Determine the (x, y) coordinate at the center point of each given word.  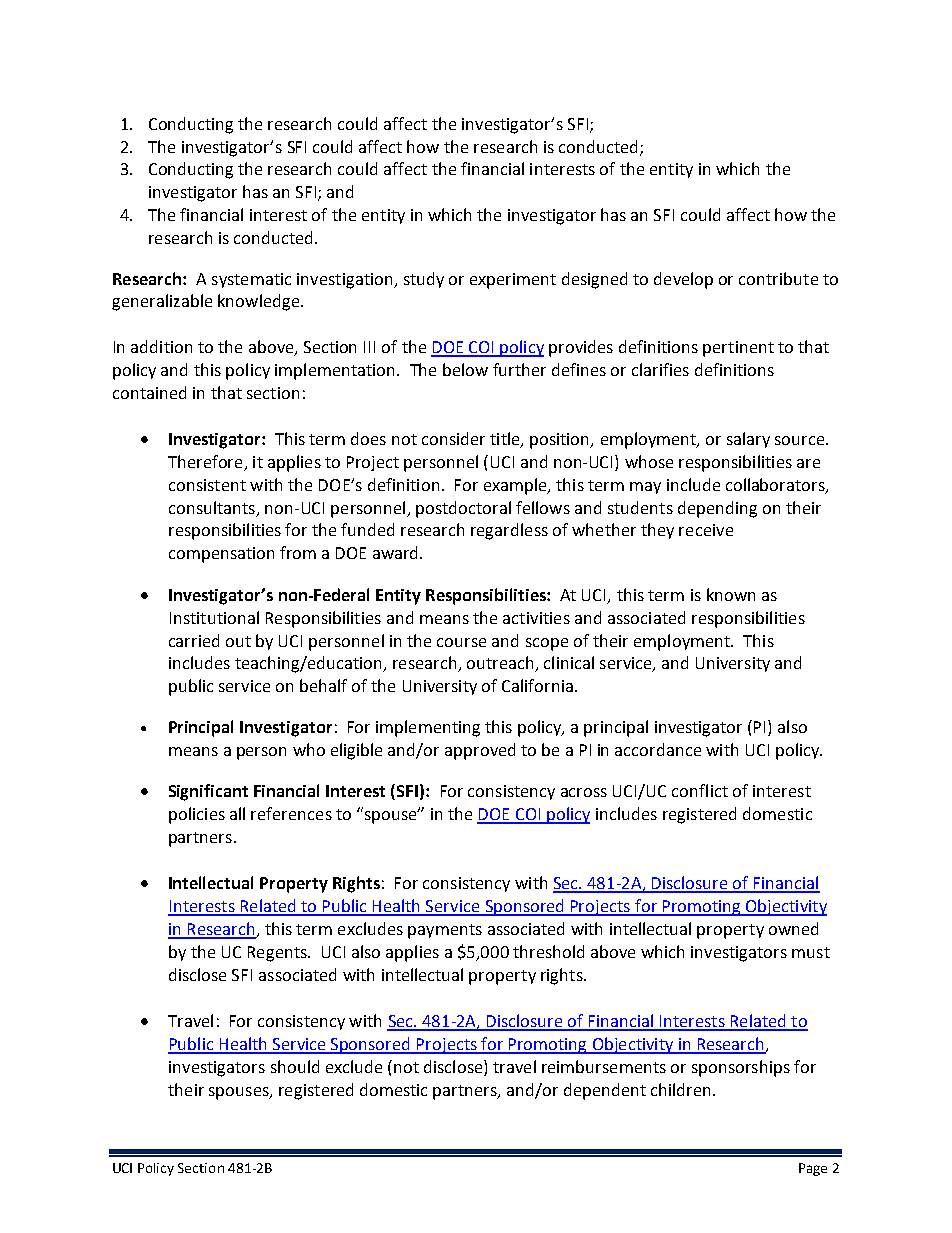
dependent (605, 1091)
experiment (513, 281)
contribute (778, 278)
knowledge (260, 302)
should (295, 1066)
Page (813, 1169)
